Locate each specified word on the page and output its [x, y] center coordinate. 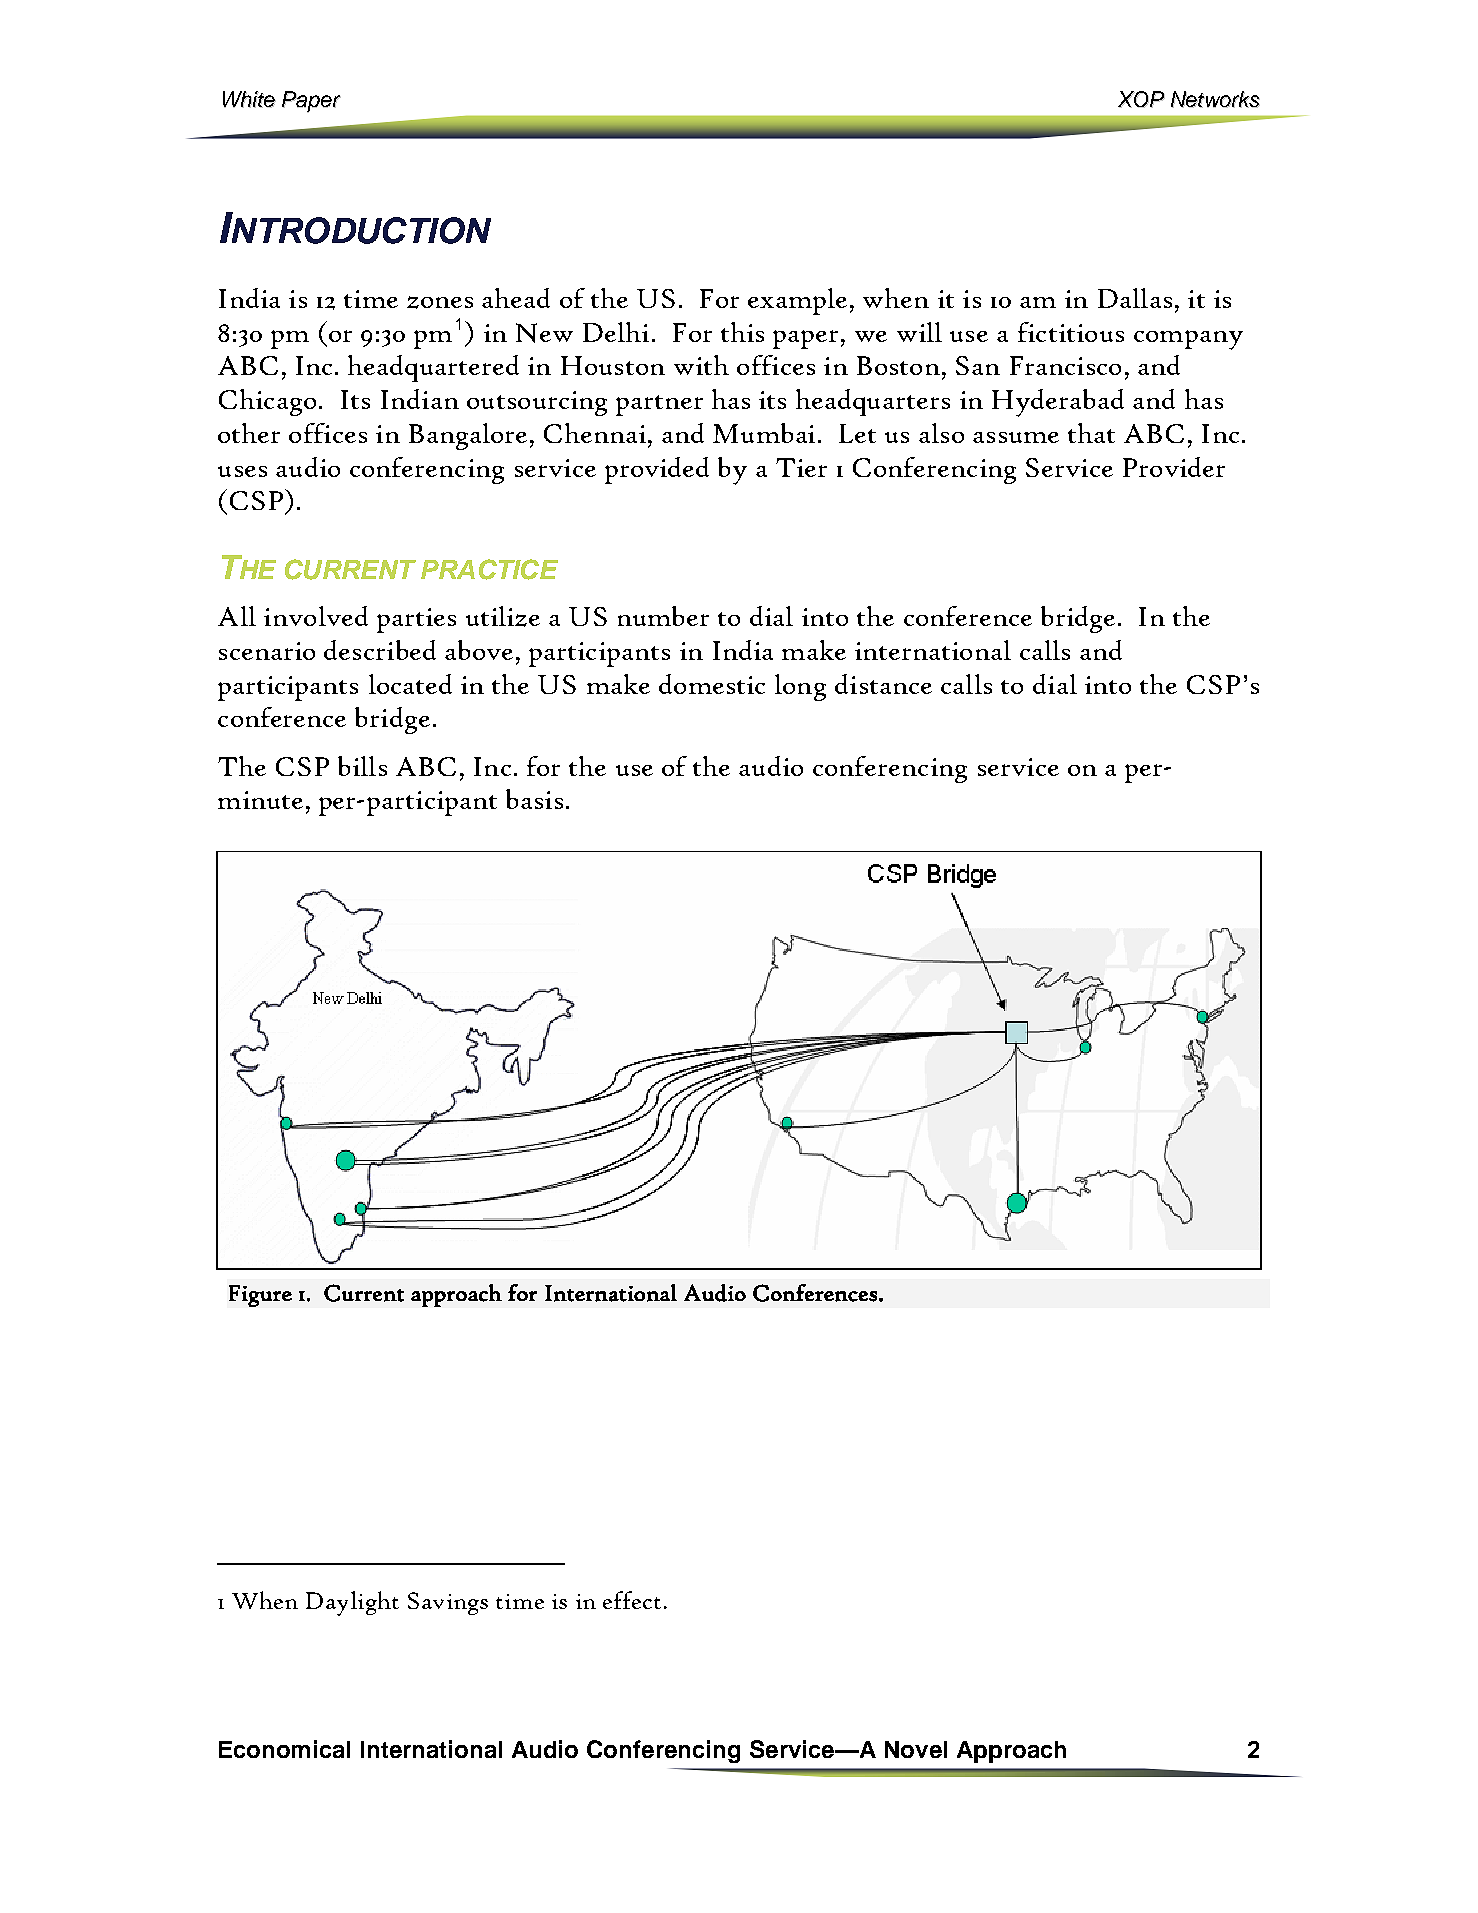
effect [632, 1600]
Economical [284, 1749]
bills [362, 766]
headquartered [433, 368]
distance [883, 684]
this [742, 332]
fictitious [1071, 332]
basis [534, 799]
